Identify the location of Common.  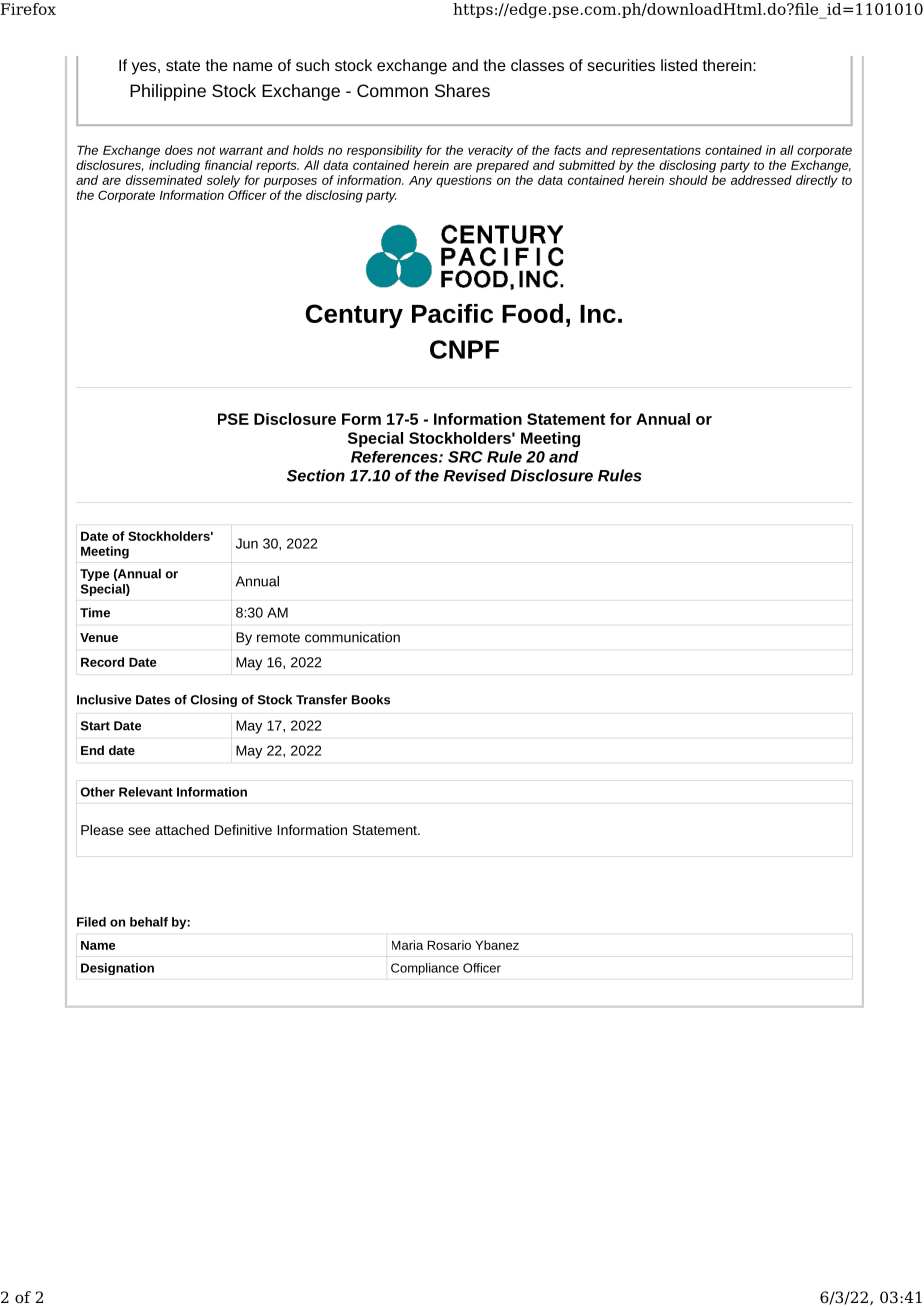
(392, 90).
